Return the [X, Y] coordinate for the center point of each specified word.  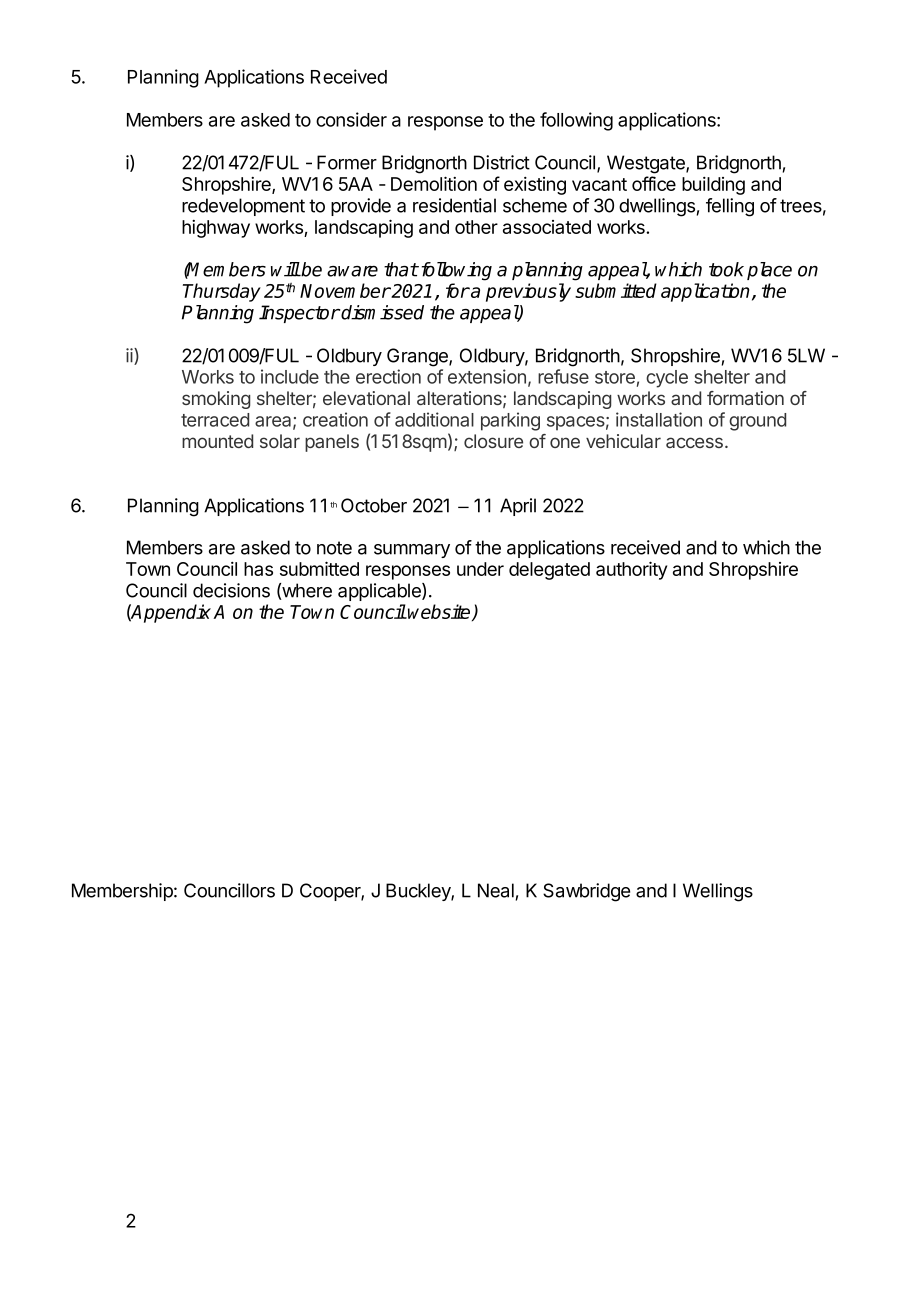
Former [347, 162]
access [694, 442]
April [518, 507]
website [440, 612]
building [713, 186]
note [334, 548]
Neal [496, 890]
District [502, 162]
